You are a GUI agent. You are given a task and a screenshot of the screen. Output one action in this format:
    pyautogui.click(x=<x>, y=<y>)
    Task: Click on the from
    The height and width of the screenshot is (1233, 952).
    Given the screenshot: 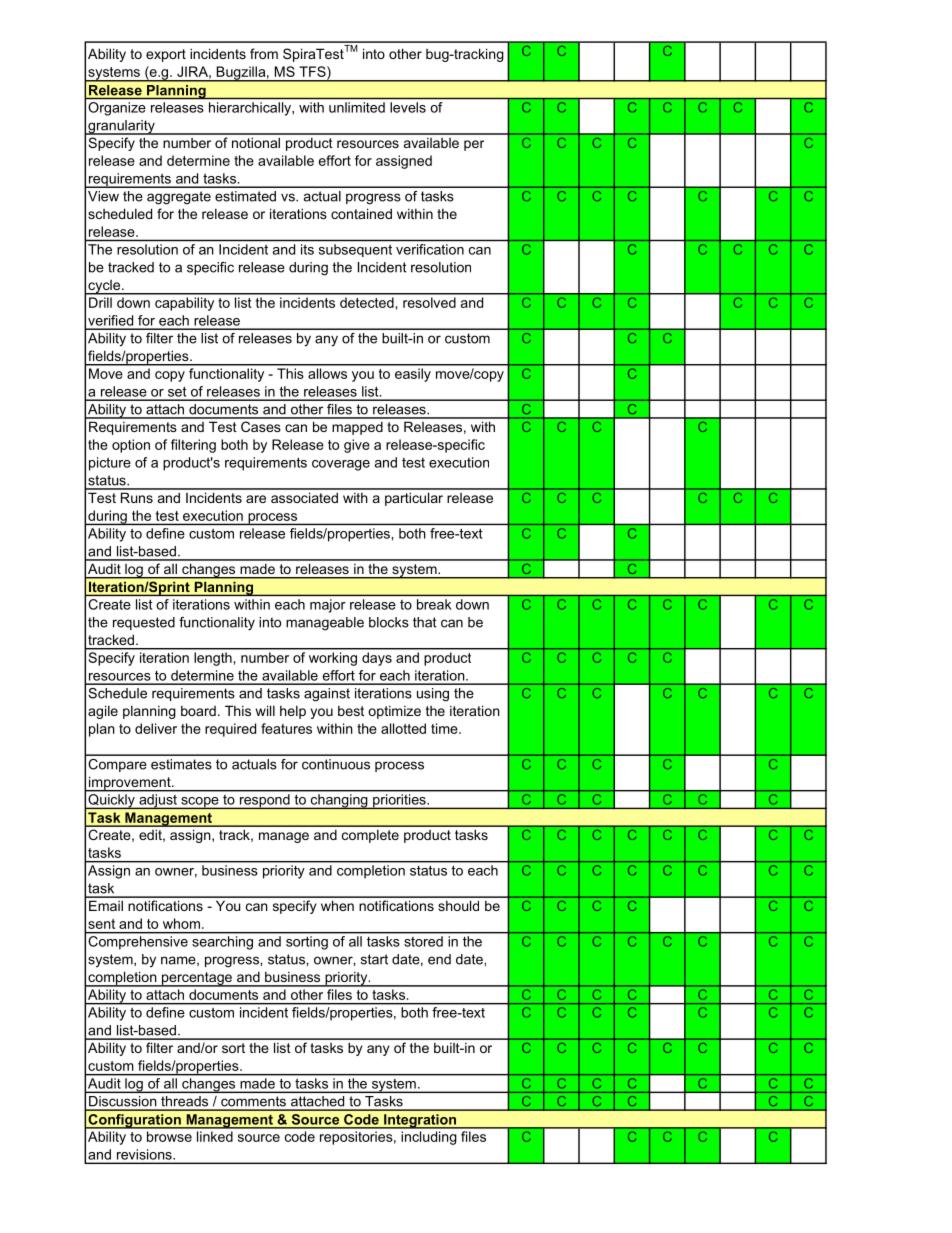 What is the action you would take?
    pyautogui.click(x=264, y=53)
